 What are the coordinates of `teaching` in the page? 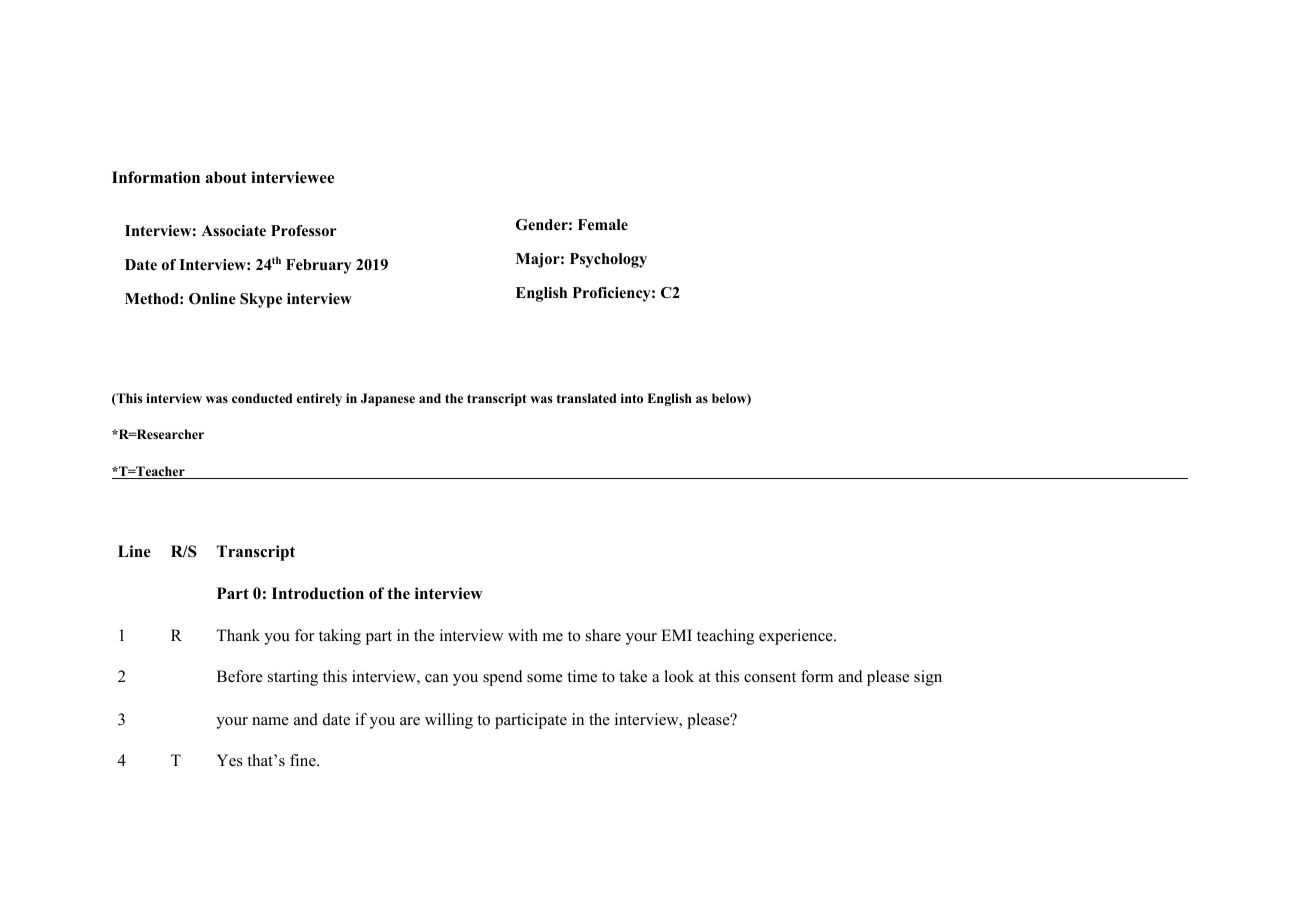 It's located at (725, 637).
